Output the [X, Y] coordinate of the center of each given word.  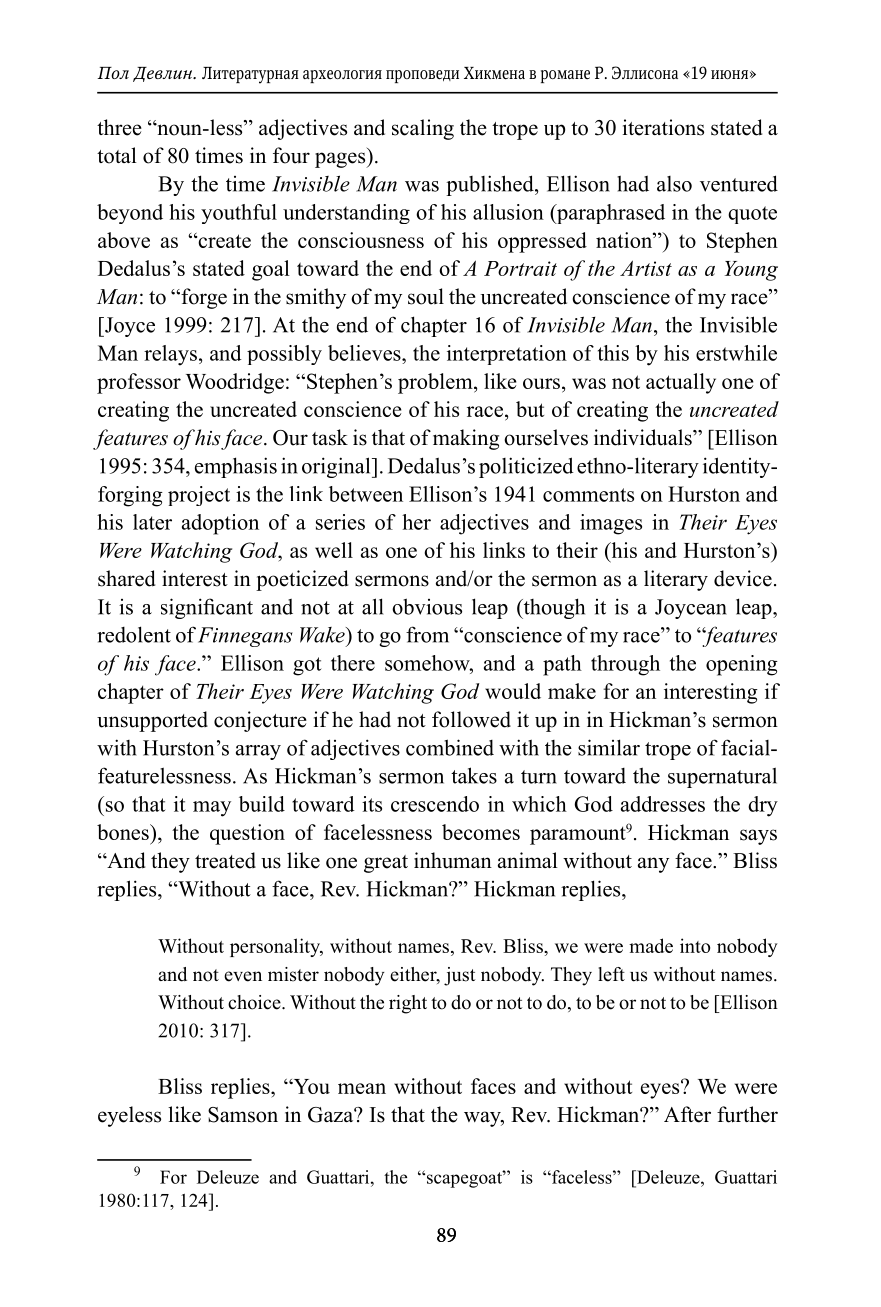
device [743, 578]
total [117, 155]
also [674, 184]
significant [207, 608]
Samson [243, 1115]
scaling [423, 129]
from [427, 634]
